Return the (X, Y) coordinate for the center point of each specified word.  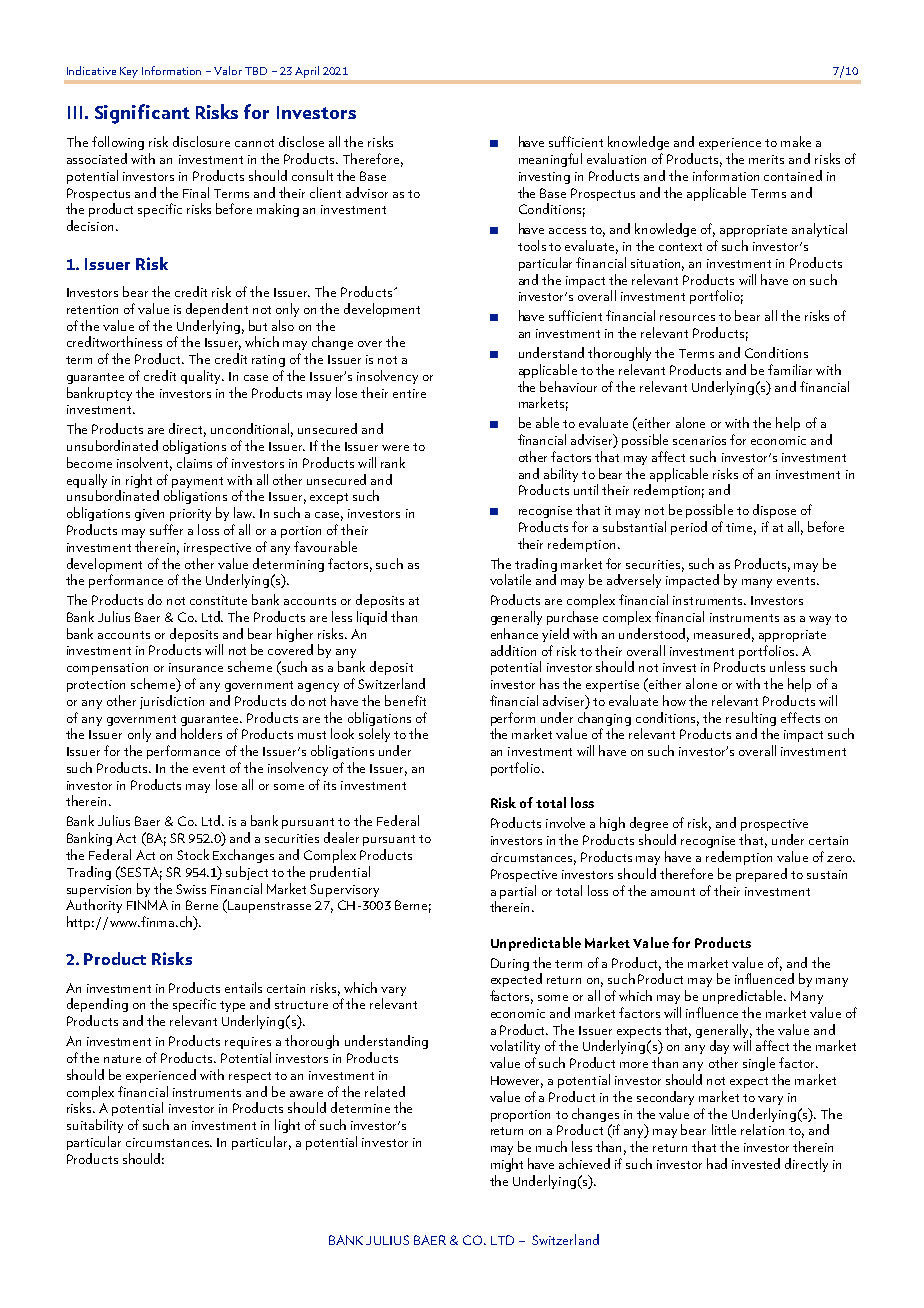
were (395, 448)
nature (122, 1059)
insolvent (144, 463)
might (507, 1165)
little (724, 1129)
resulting (751, 719)
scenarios (699, 440)
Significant (142, 114)
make (796, 141)
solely (374, 735)
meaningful (550, 160)
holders (201, 733)
